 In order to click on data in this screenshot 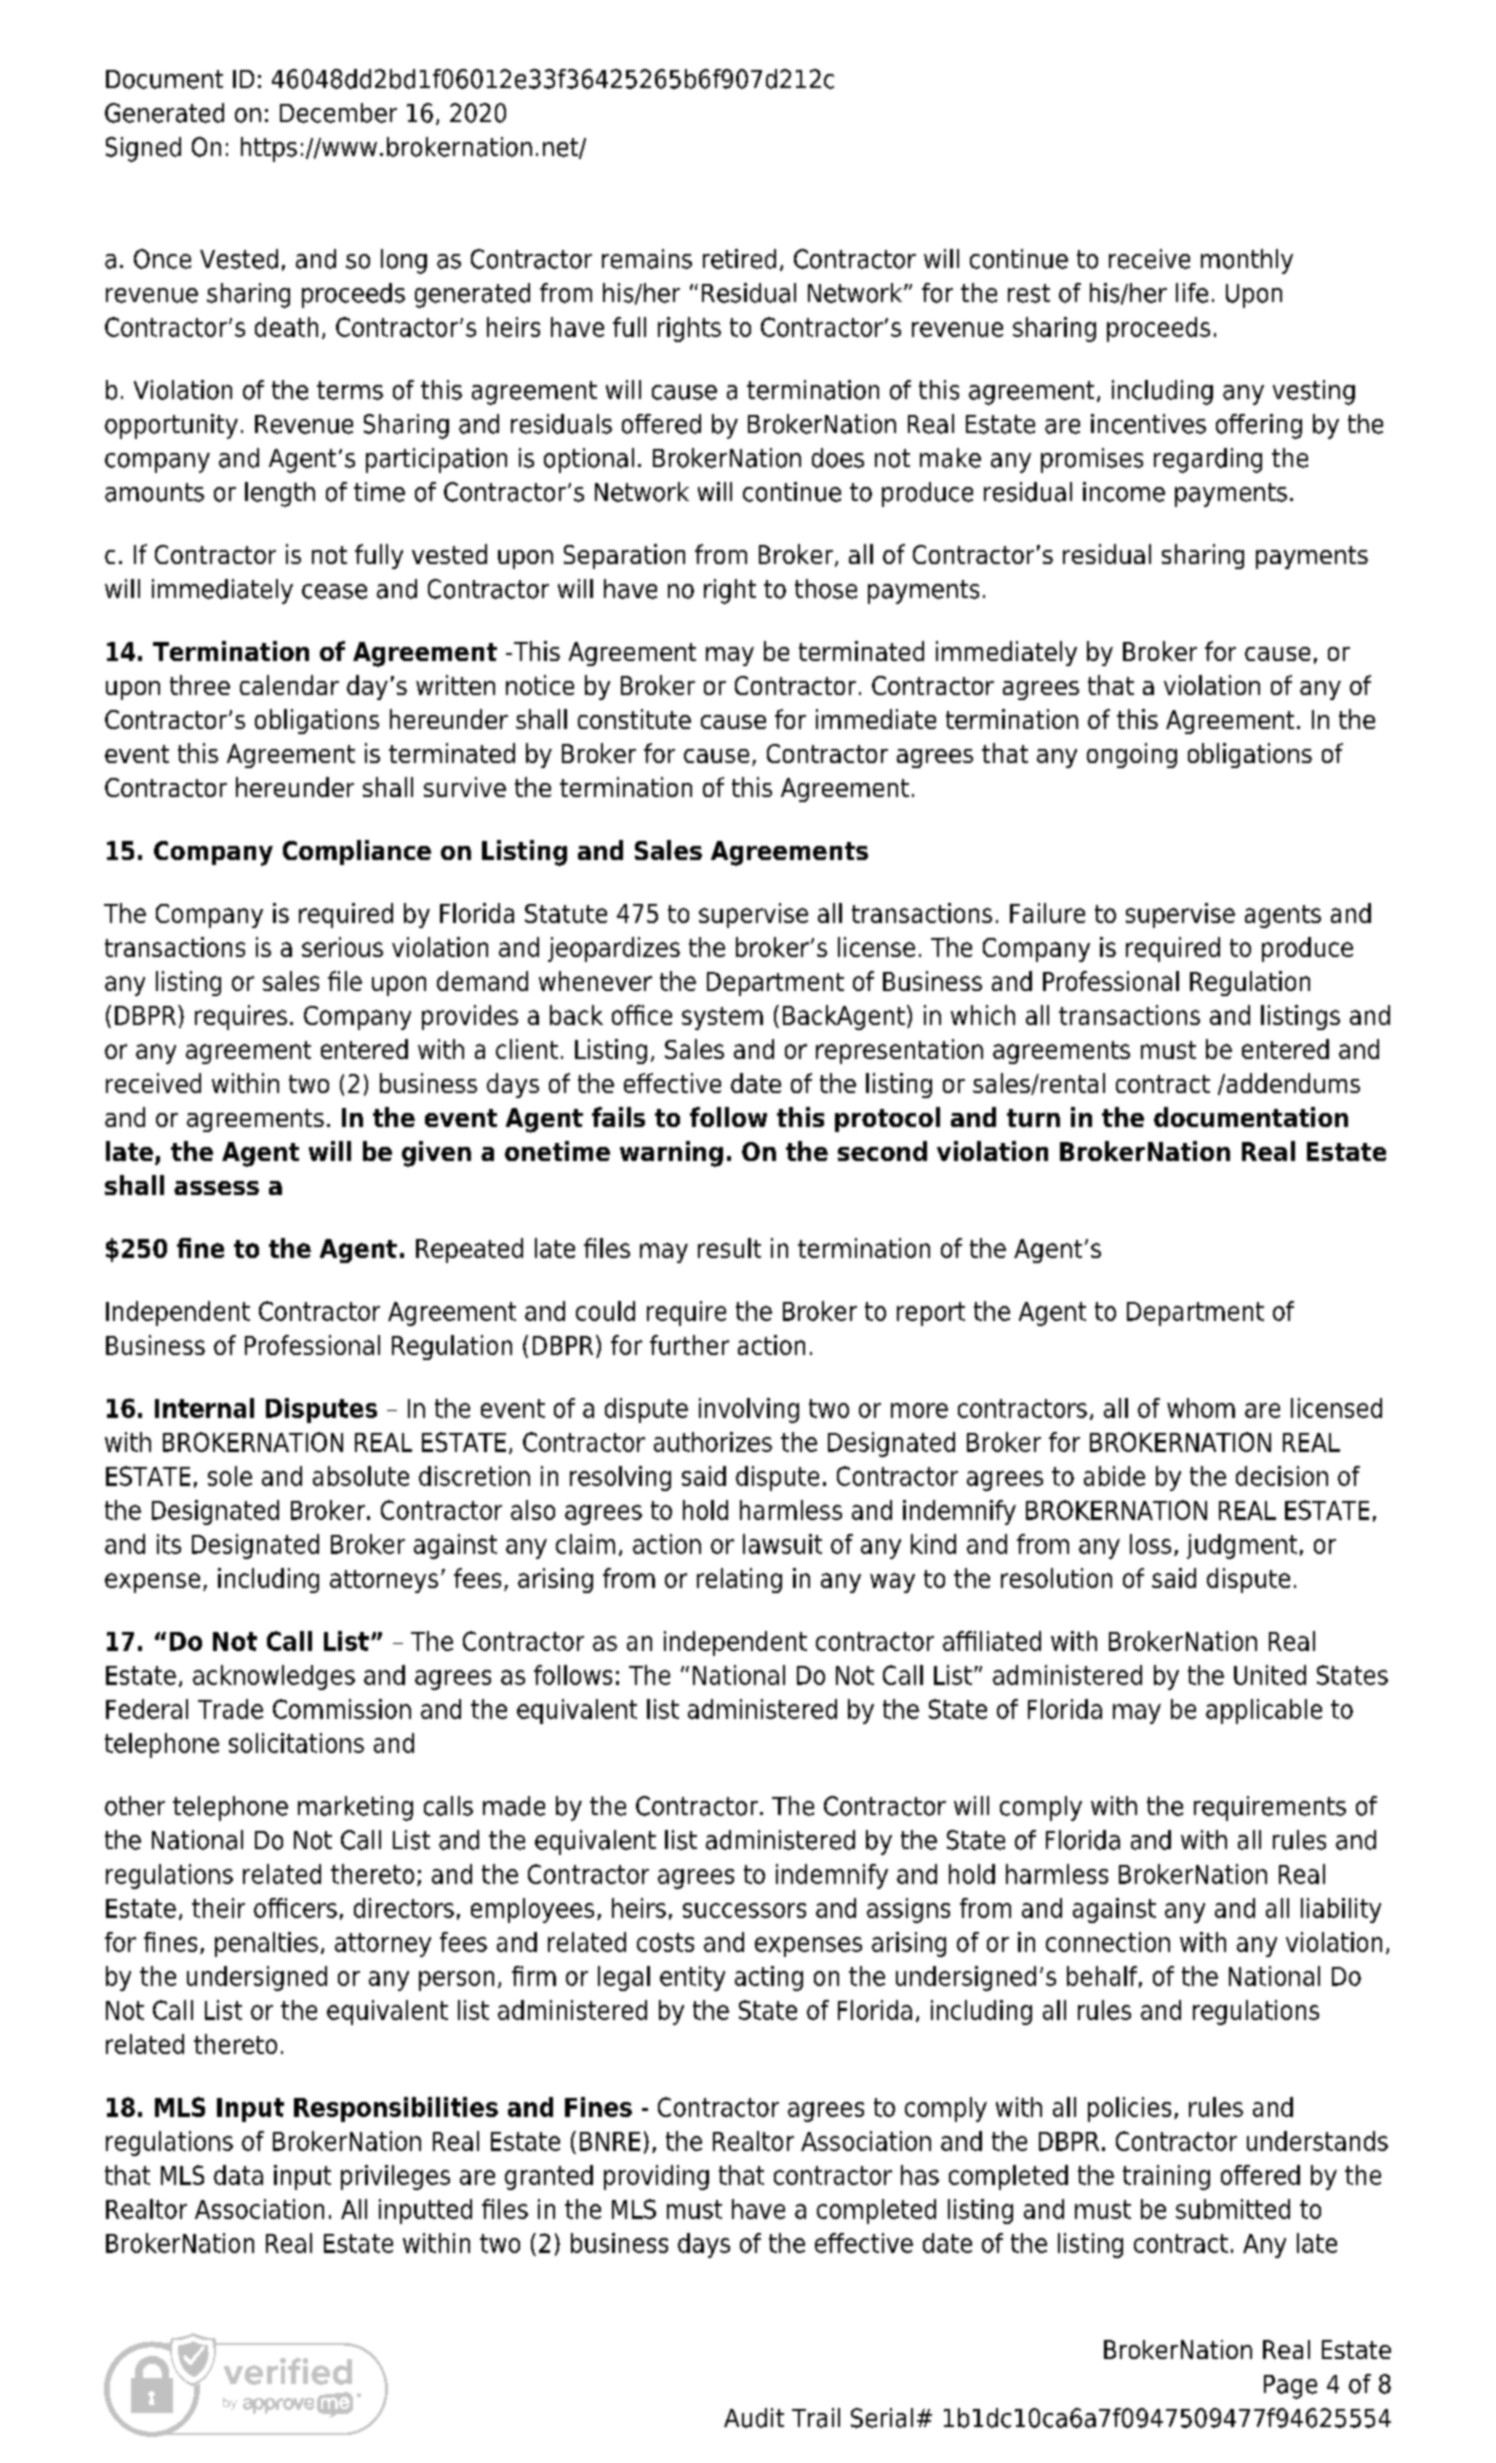, I will do `click(238, 2175)`.
